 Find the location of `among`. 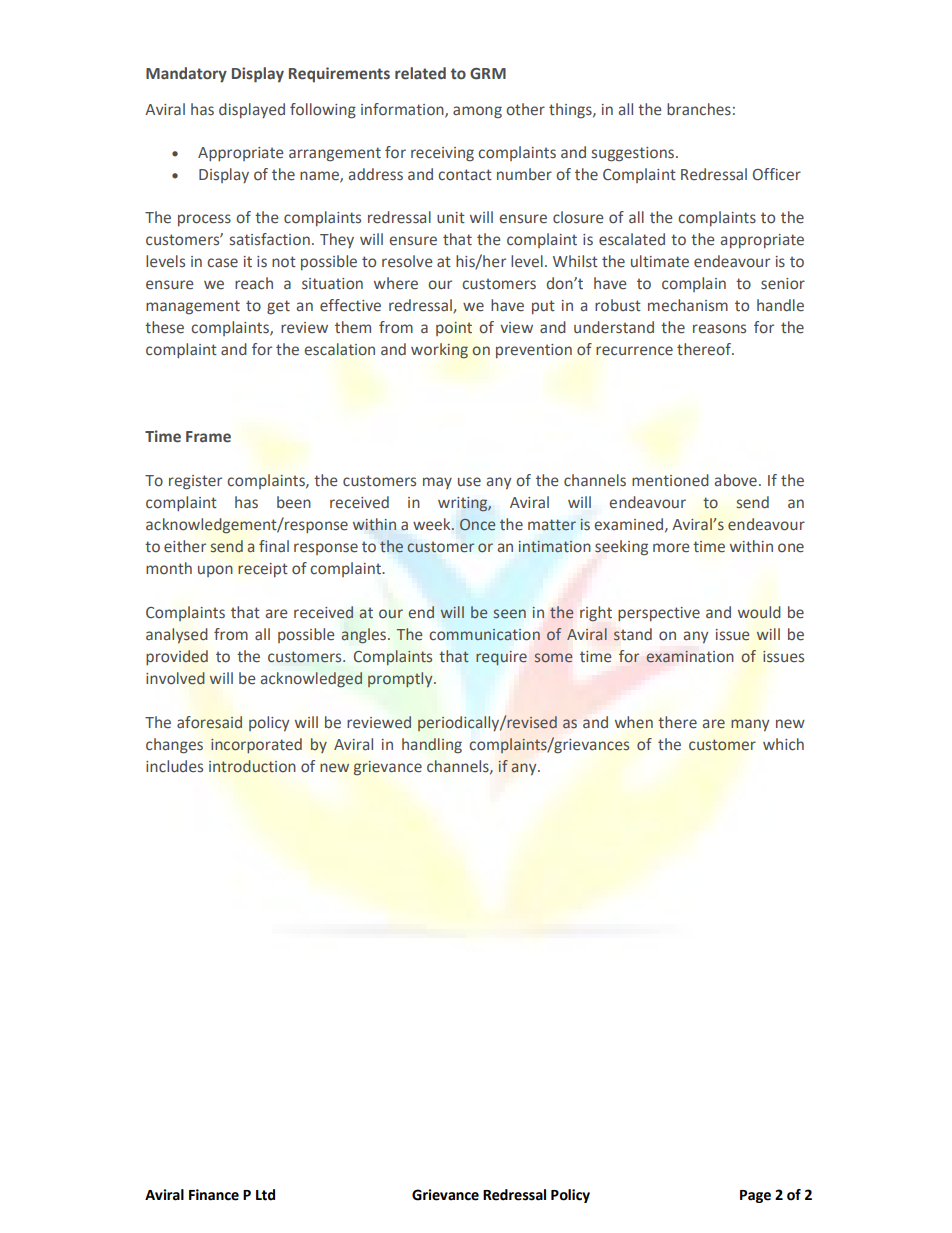

among is located at coordinates (477, 112).
